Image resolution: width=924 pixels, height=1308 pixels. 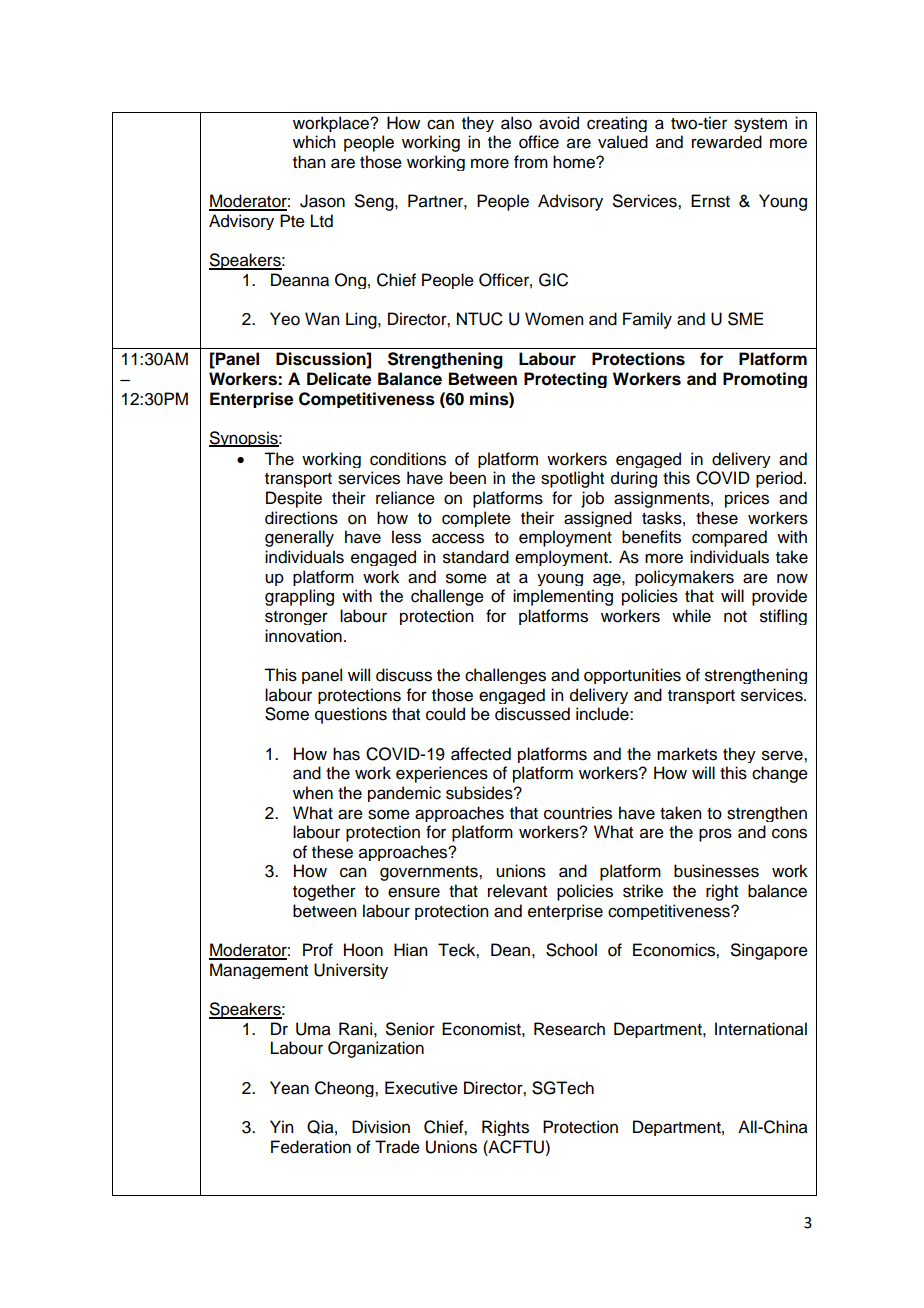 What do you see at coordinates (517, 891) in the image?
I see `relevant` at bounding box center [517, 891].
